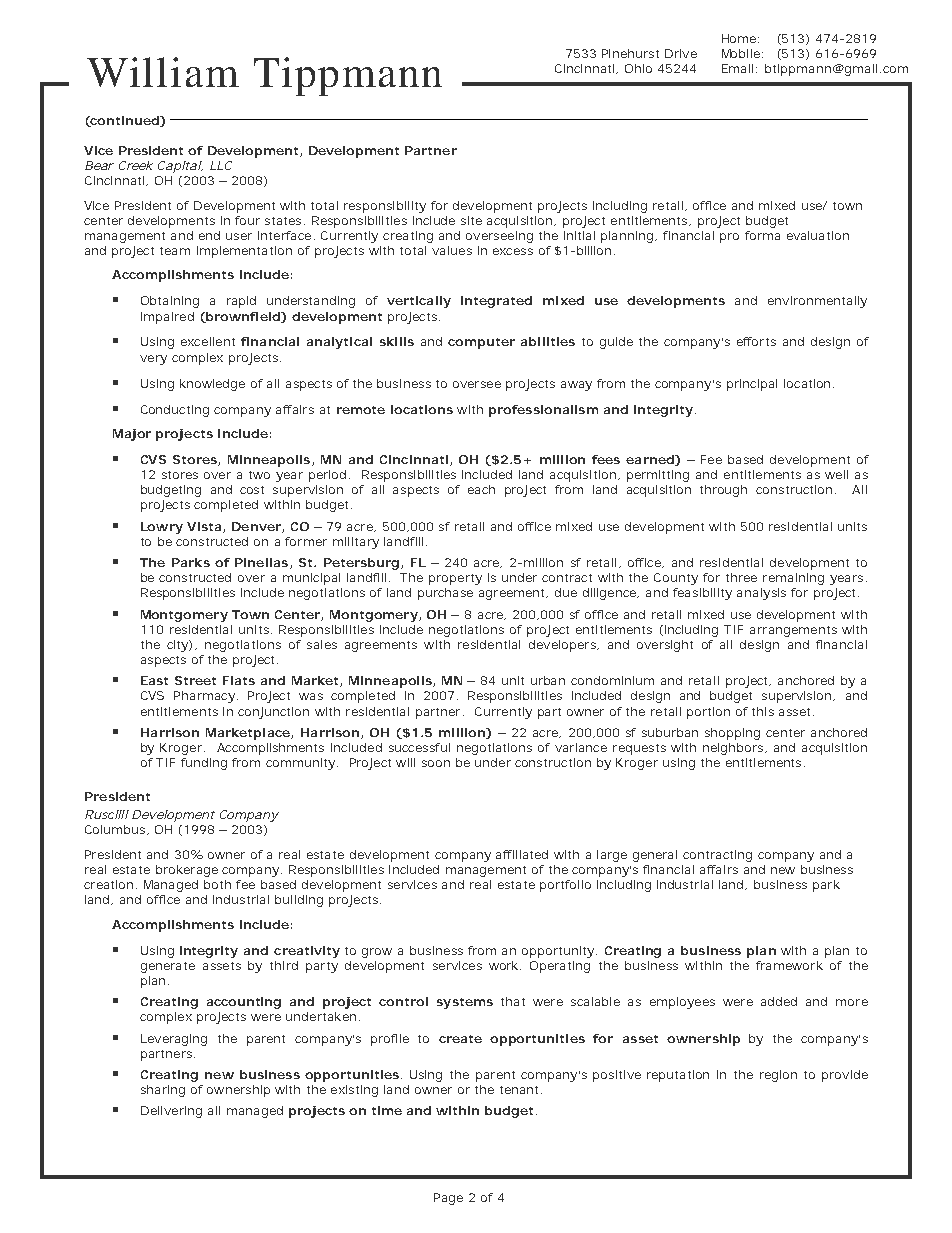  Describe the element at coordinates (522, 854) in the page. I see `affiliated` at that location.
